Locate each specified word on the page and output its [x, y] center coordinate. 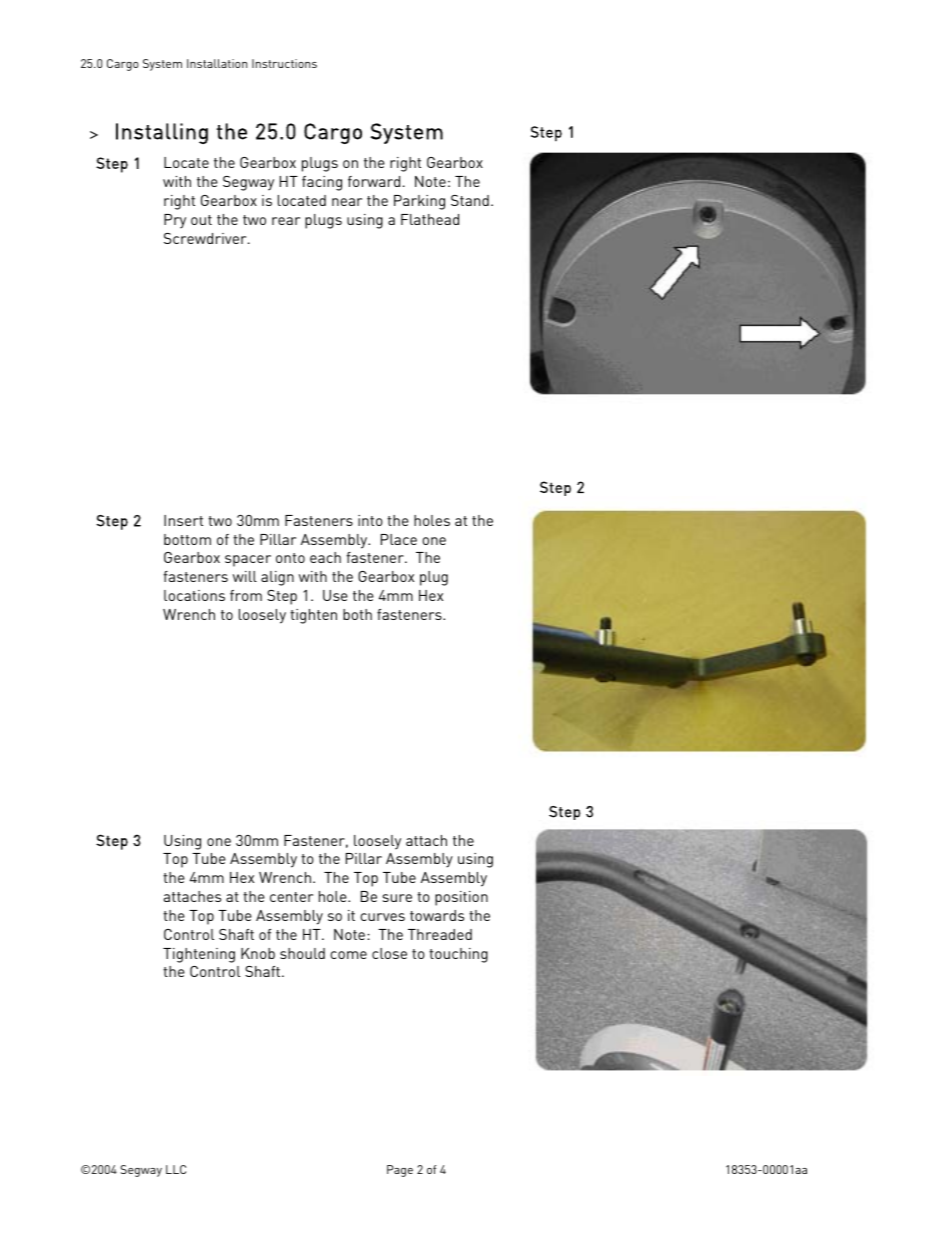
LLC [176, 1169]
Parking [419, 202]
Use [335, 595]
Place [399, 539]
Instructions [284, 63]
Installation [217, 63]
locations [194, 595]
